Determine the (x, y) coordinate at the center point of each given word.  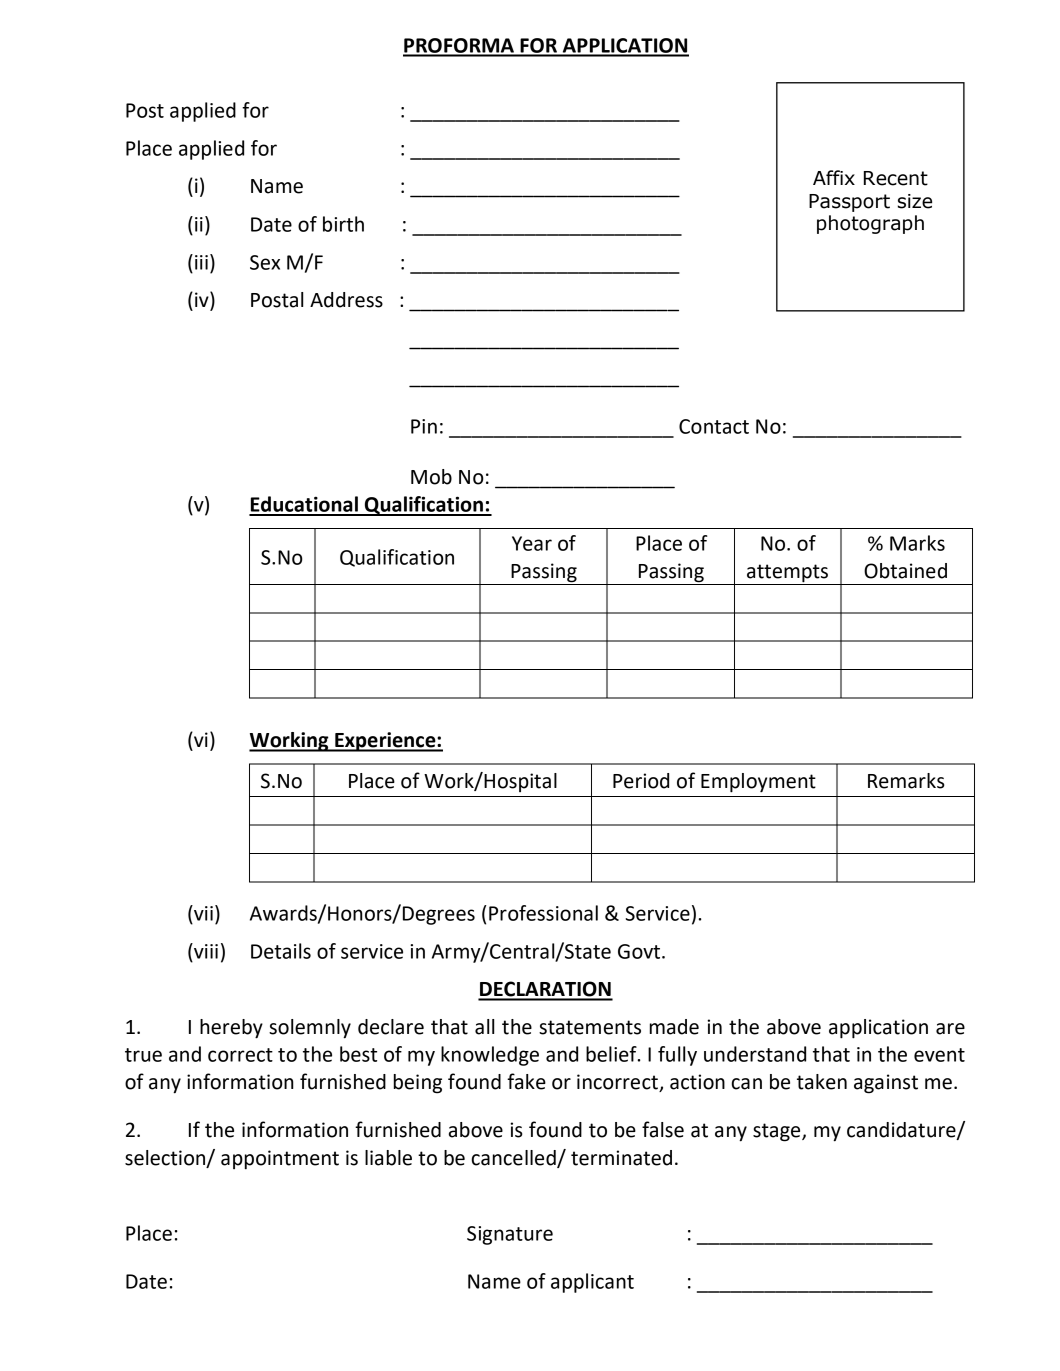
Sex (265, 262)
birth (343, 224)
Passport (849, 203)
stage (778, 1132)
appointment (280, 1160)
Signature (510, 1235)
